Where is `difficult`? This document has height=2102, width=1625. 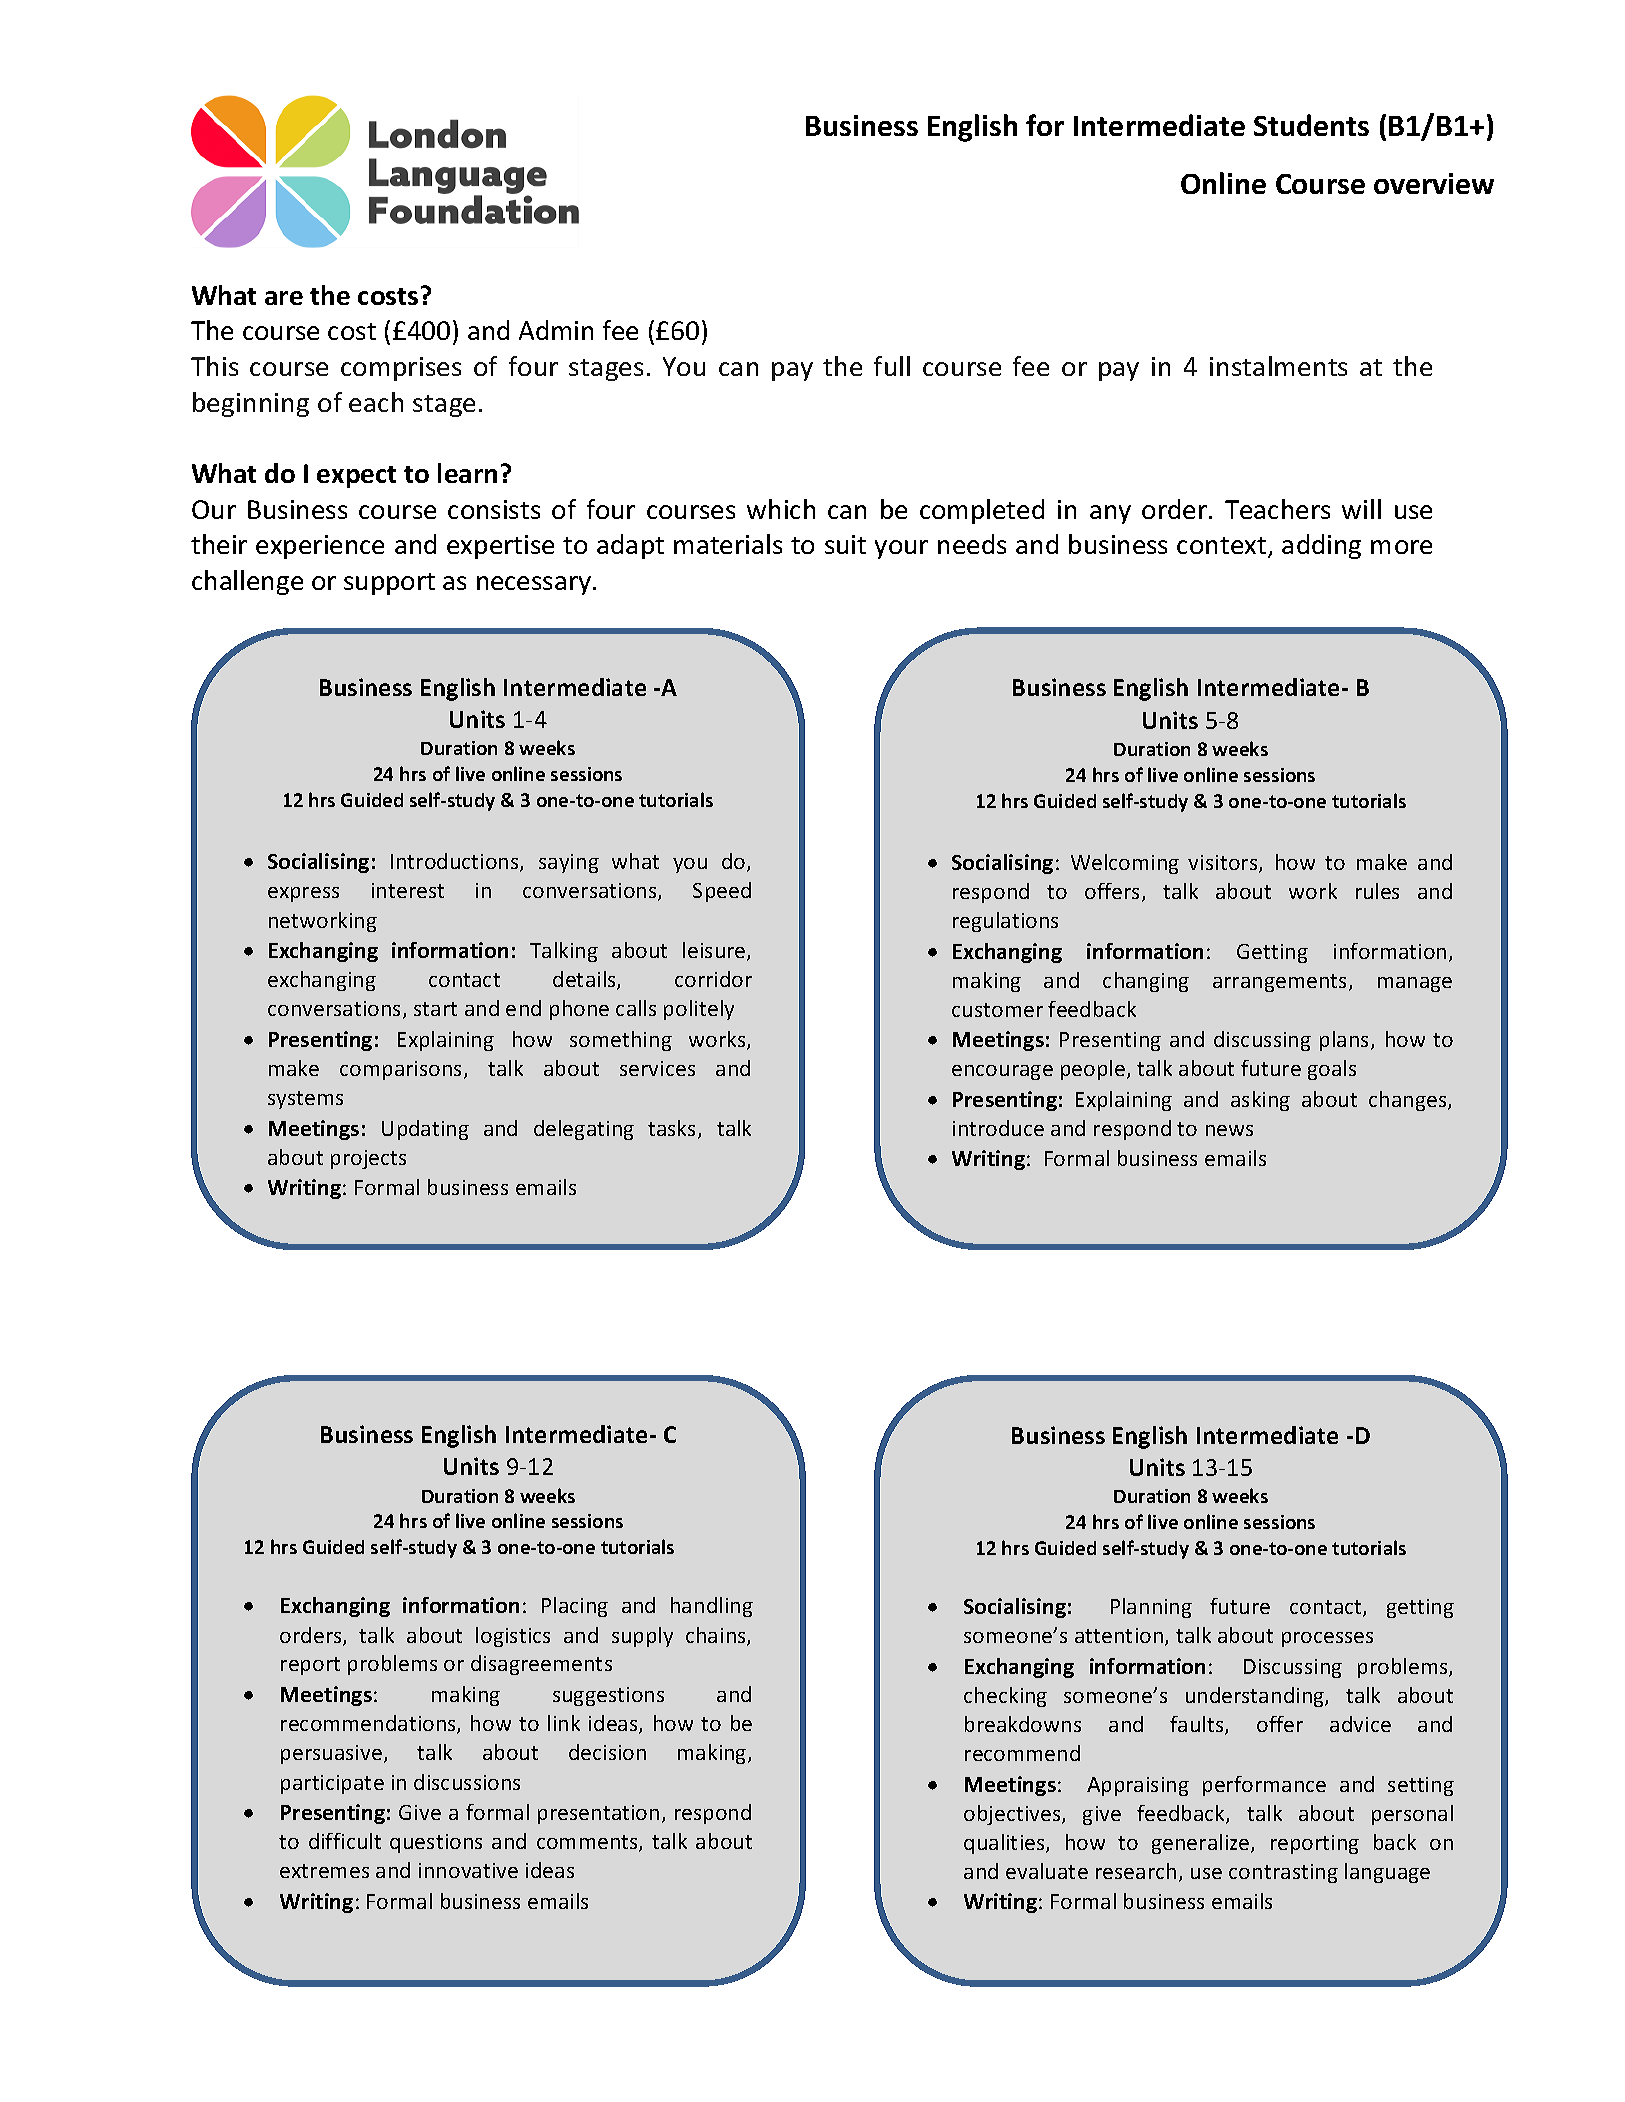
difficult is located at coordinates (345, 1841).
